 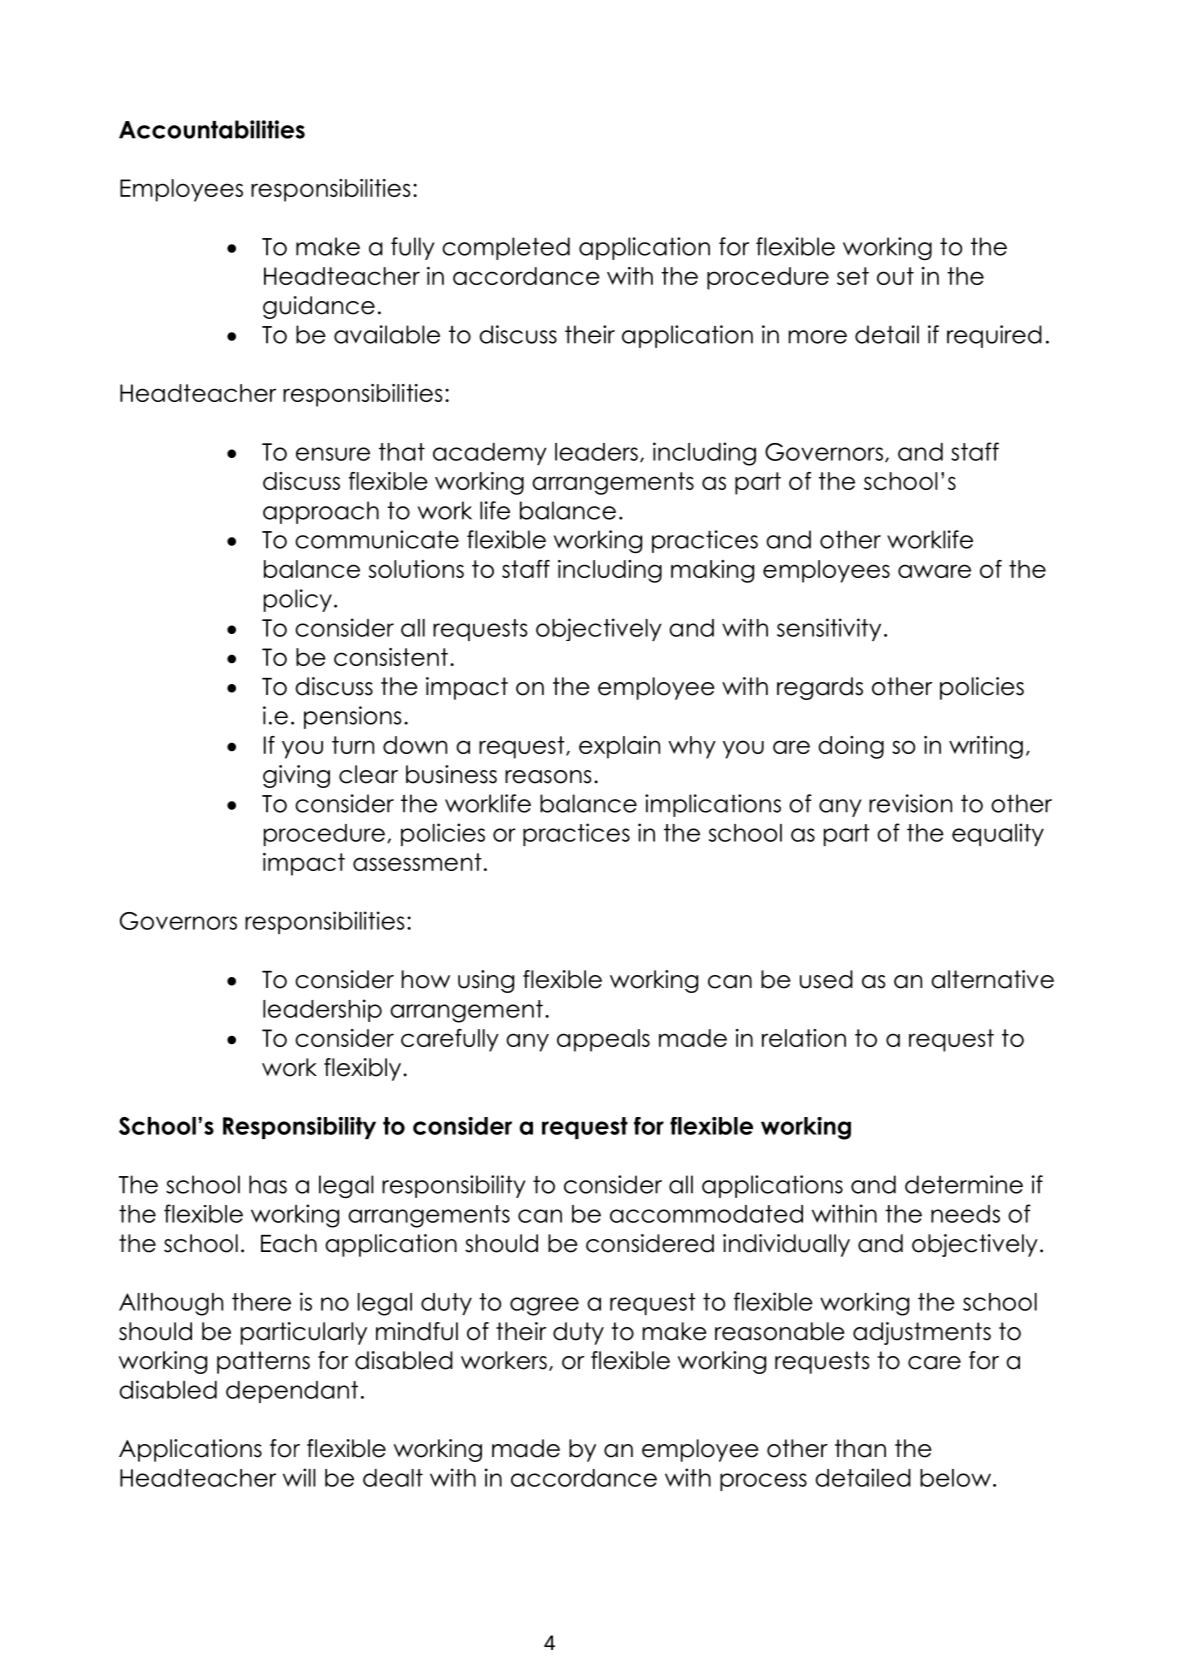 What do you see at coordinates (603, 1040) in the screenshot?
I see `appeals` at bounding box center [603, 1040].
